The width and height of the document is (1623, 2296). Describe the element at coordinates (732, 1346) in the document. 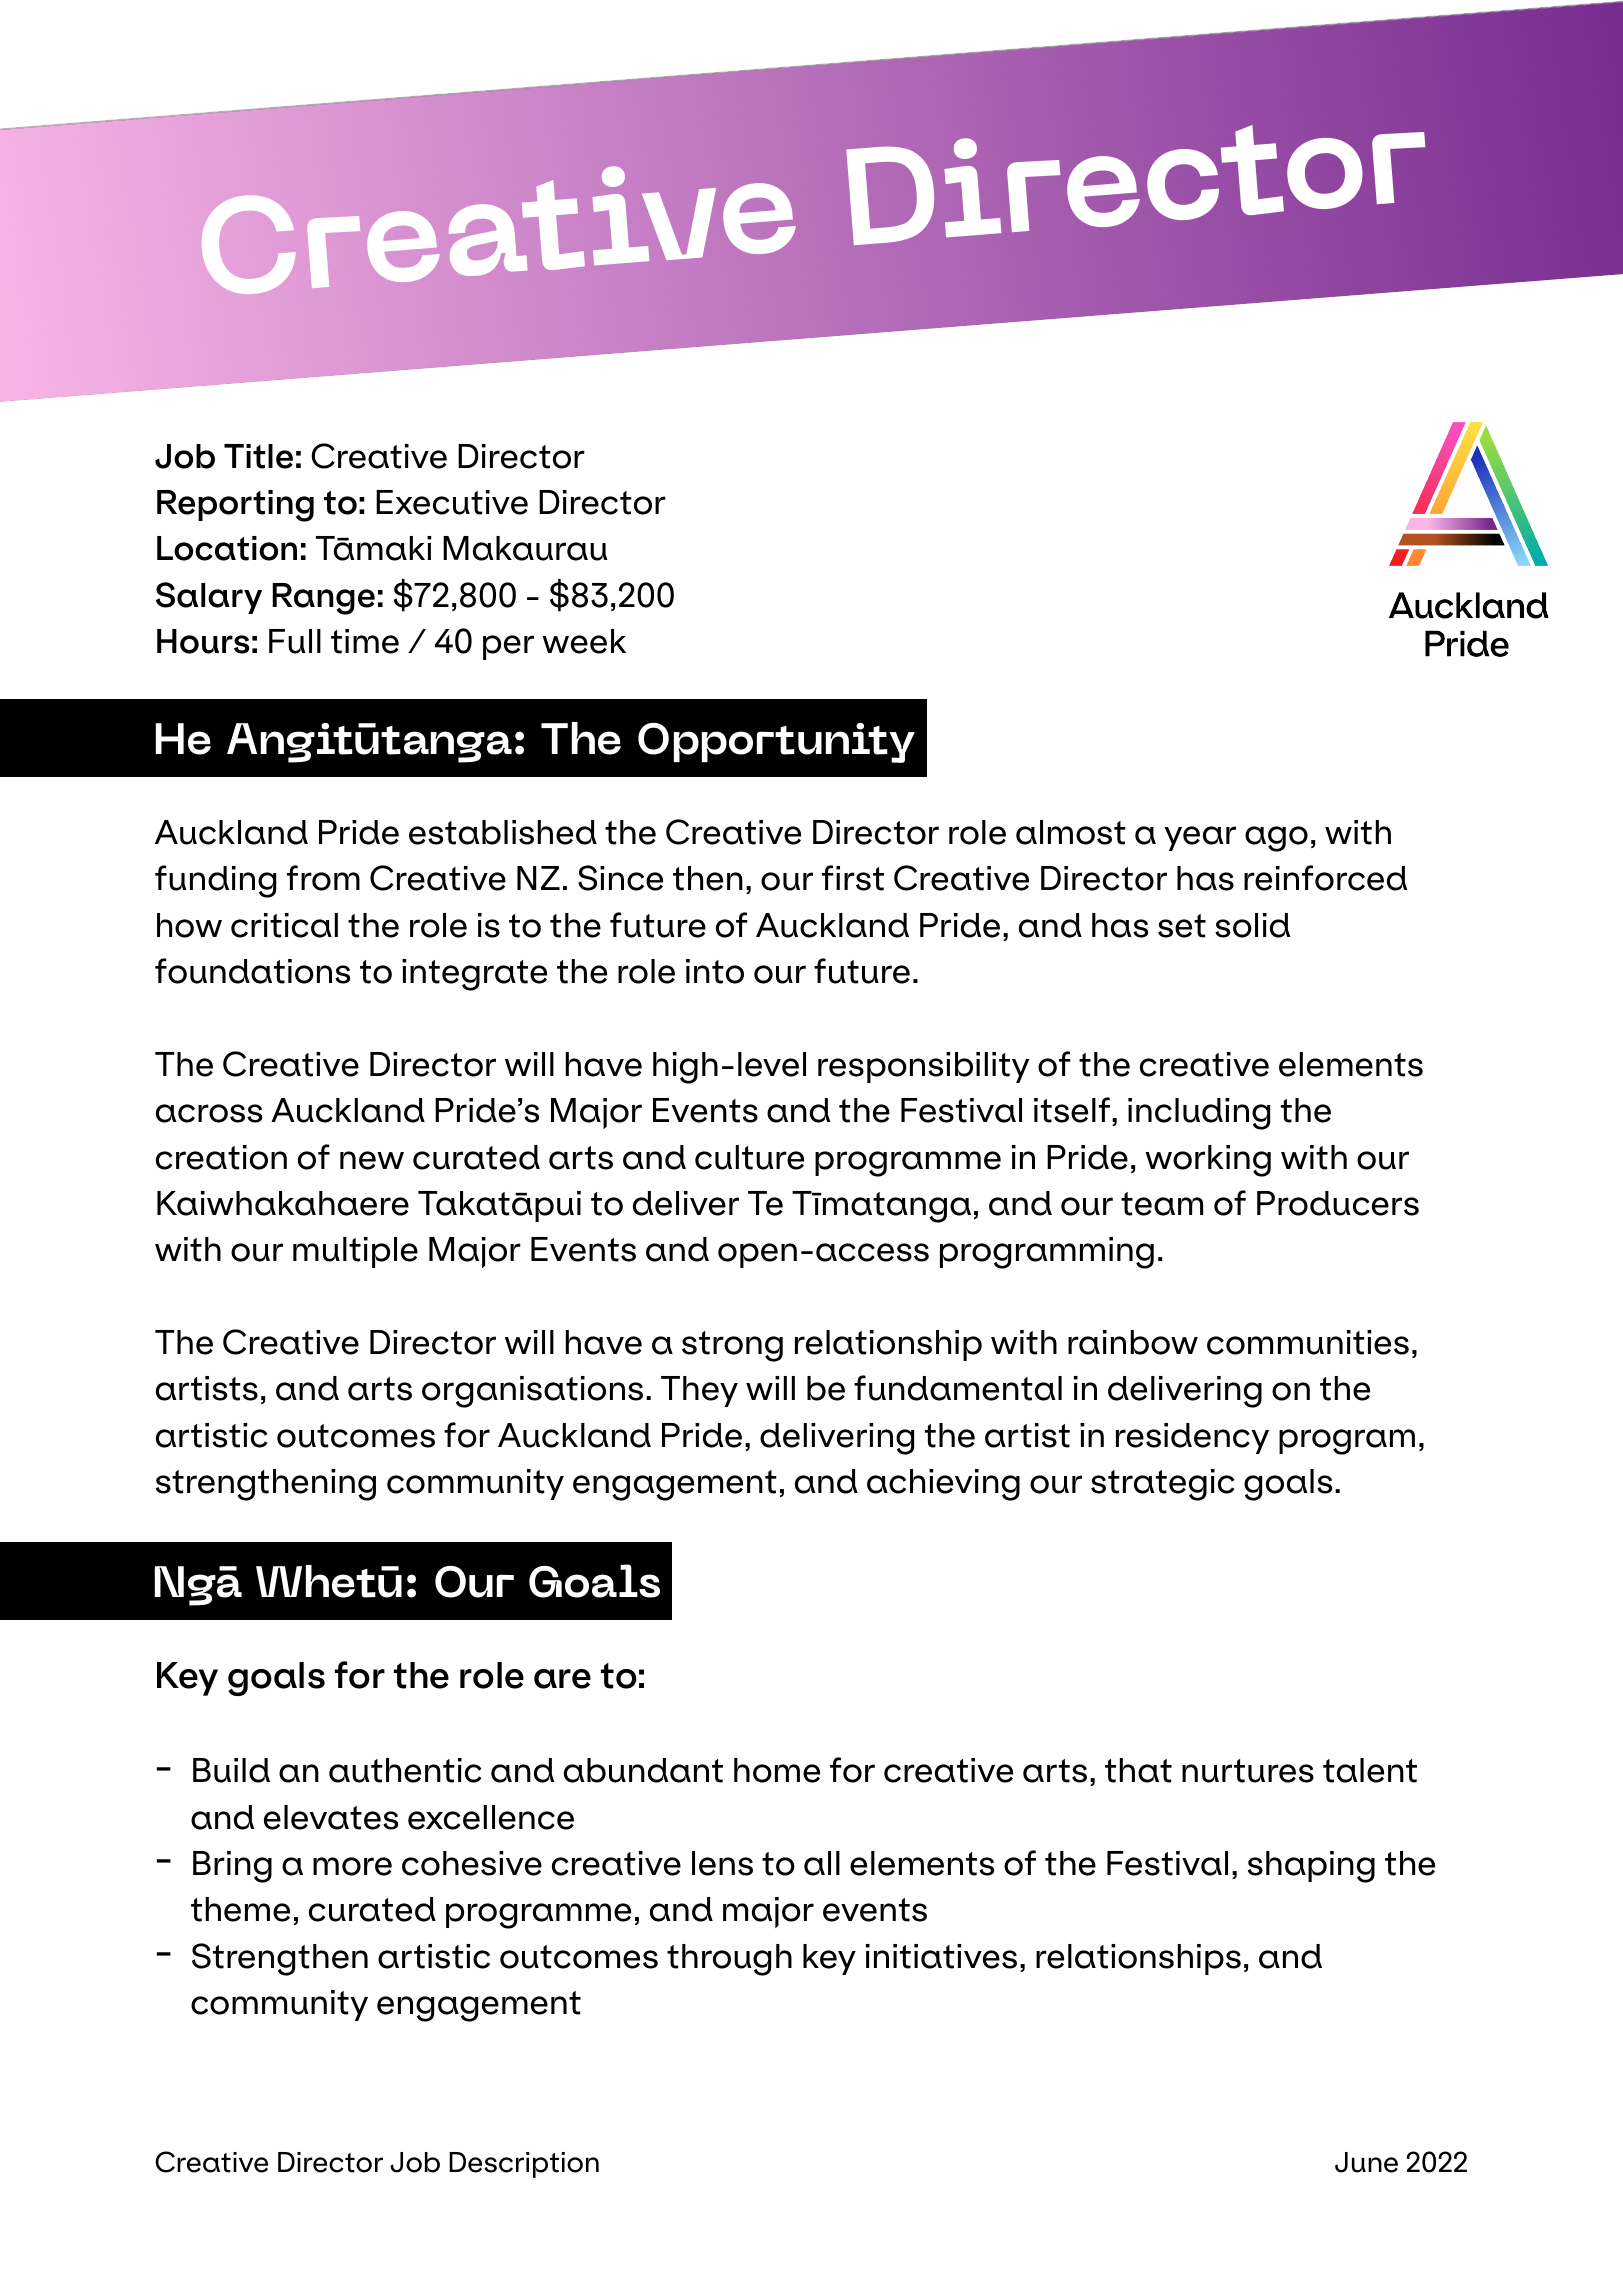

I see `strong` at that location.
